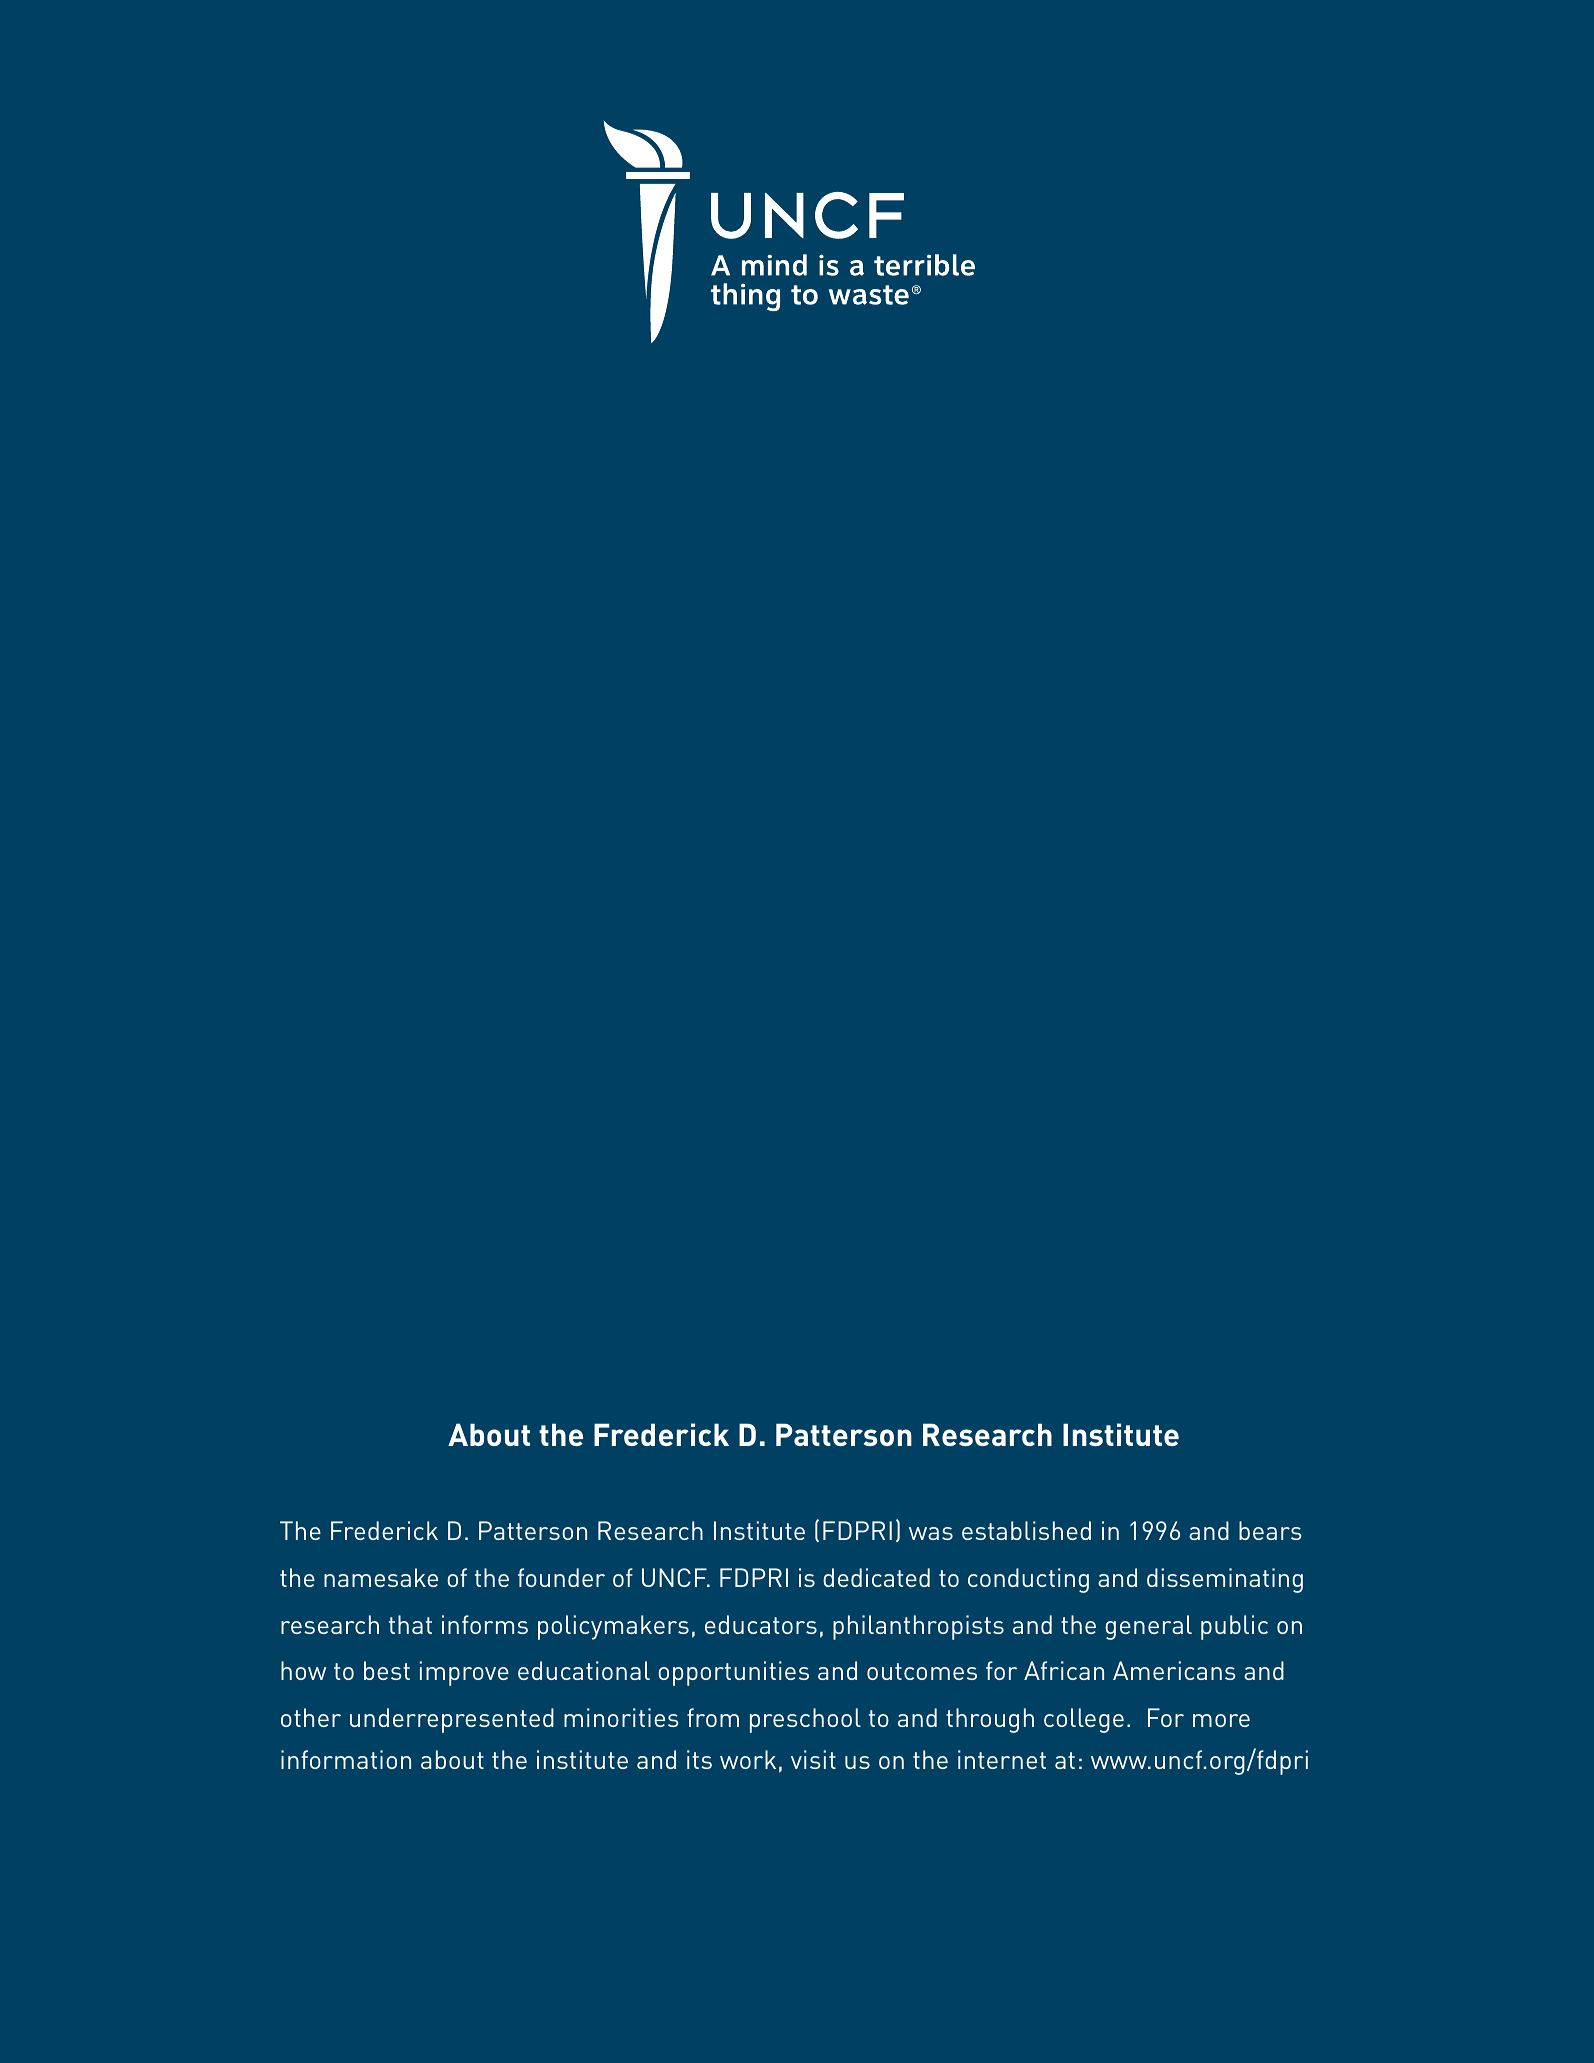 The width and height of the document is (1594, 2063). Describe the element at coordinates (410, 1624) in the document. I see `that` at that location.
